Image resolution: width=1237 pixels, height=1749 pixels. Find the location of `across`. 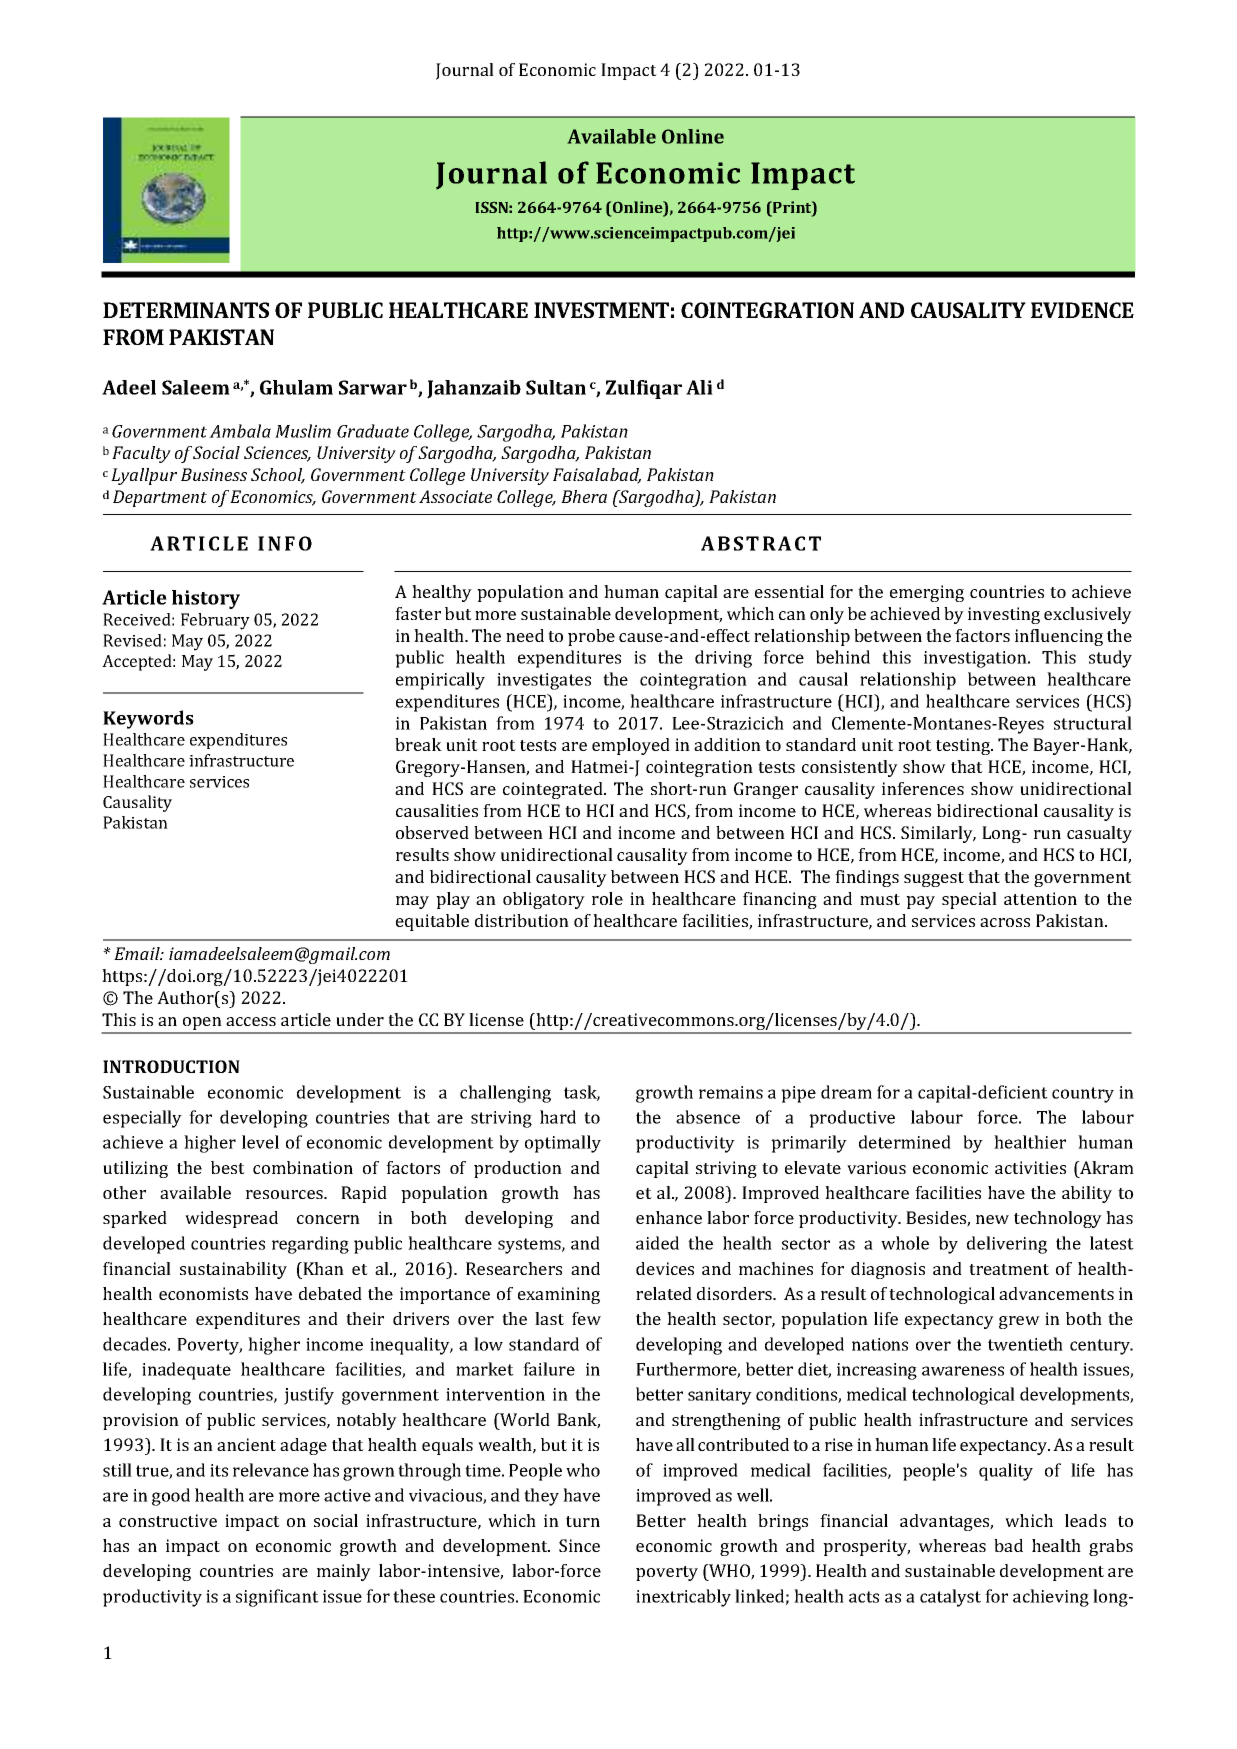

across is located at coordinates (1005, 922).
